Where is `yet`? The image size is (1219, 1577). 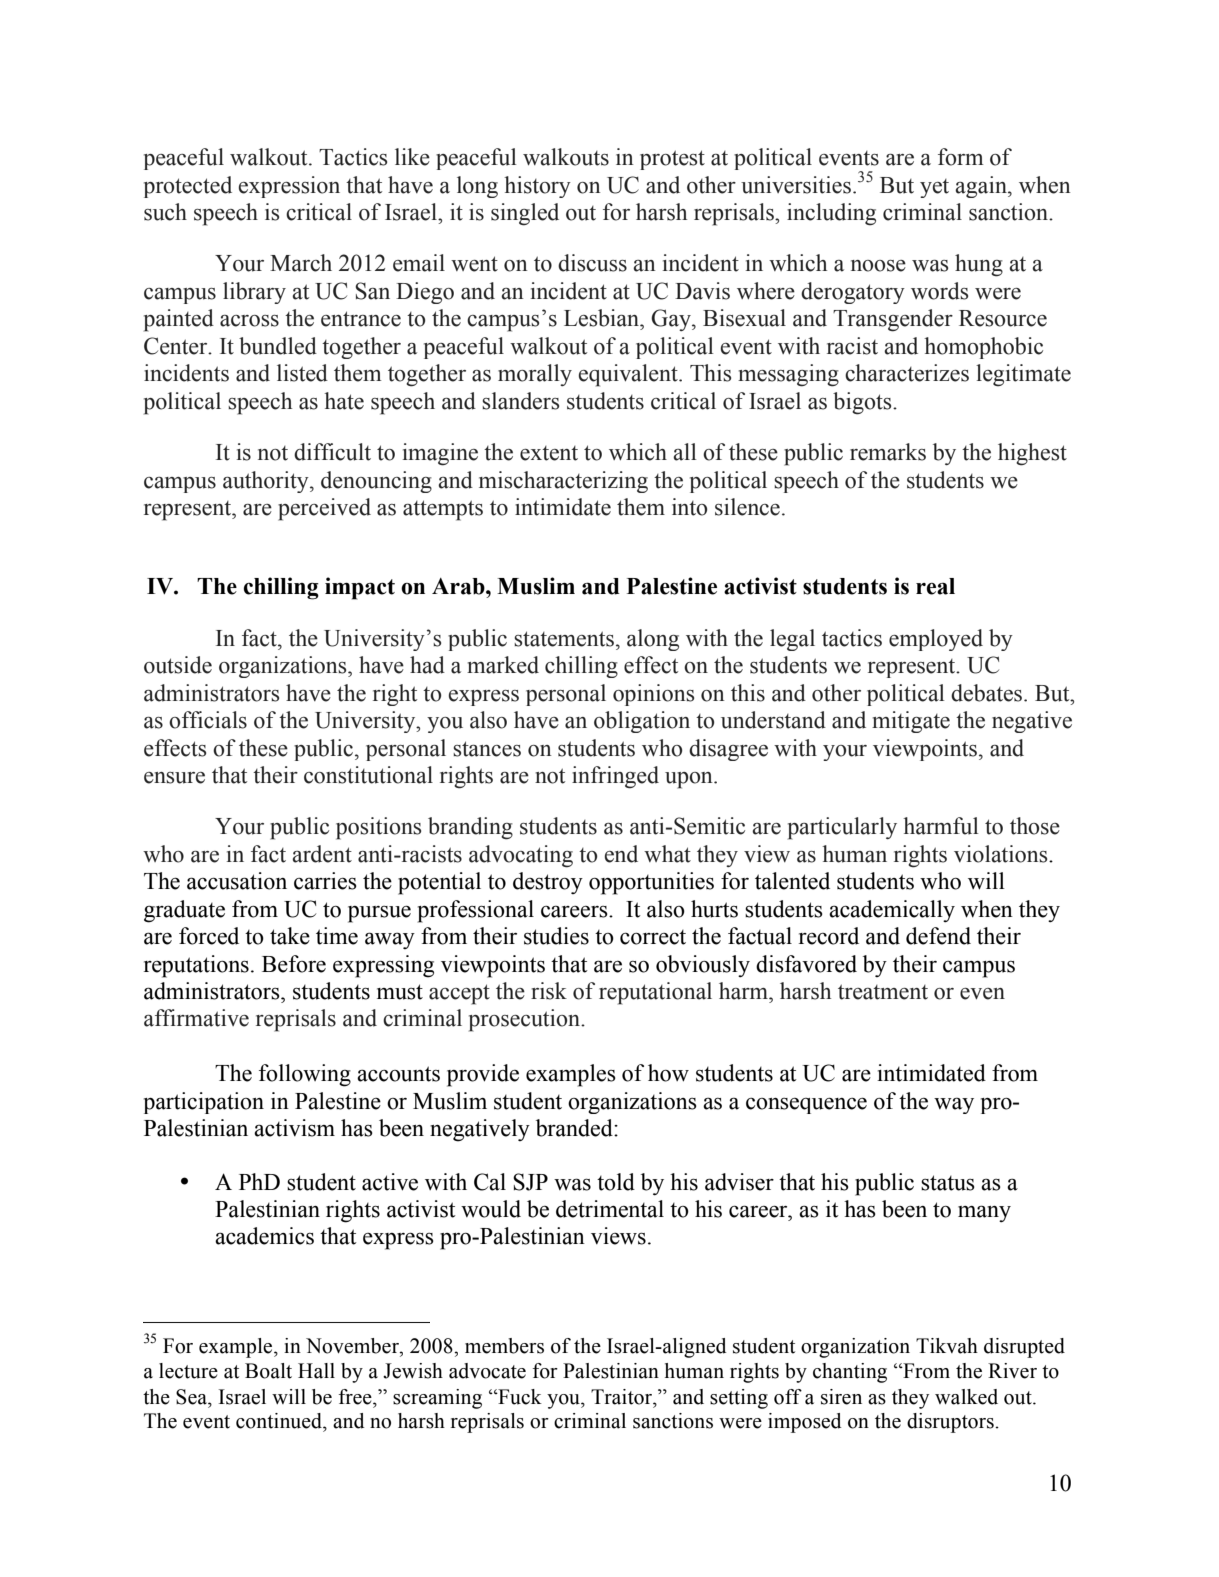
yet is located at coordinates (934, 188).
